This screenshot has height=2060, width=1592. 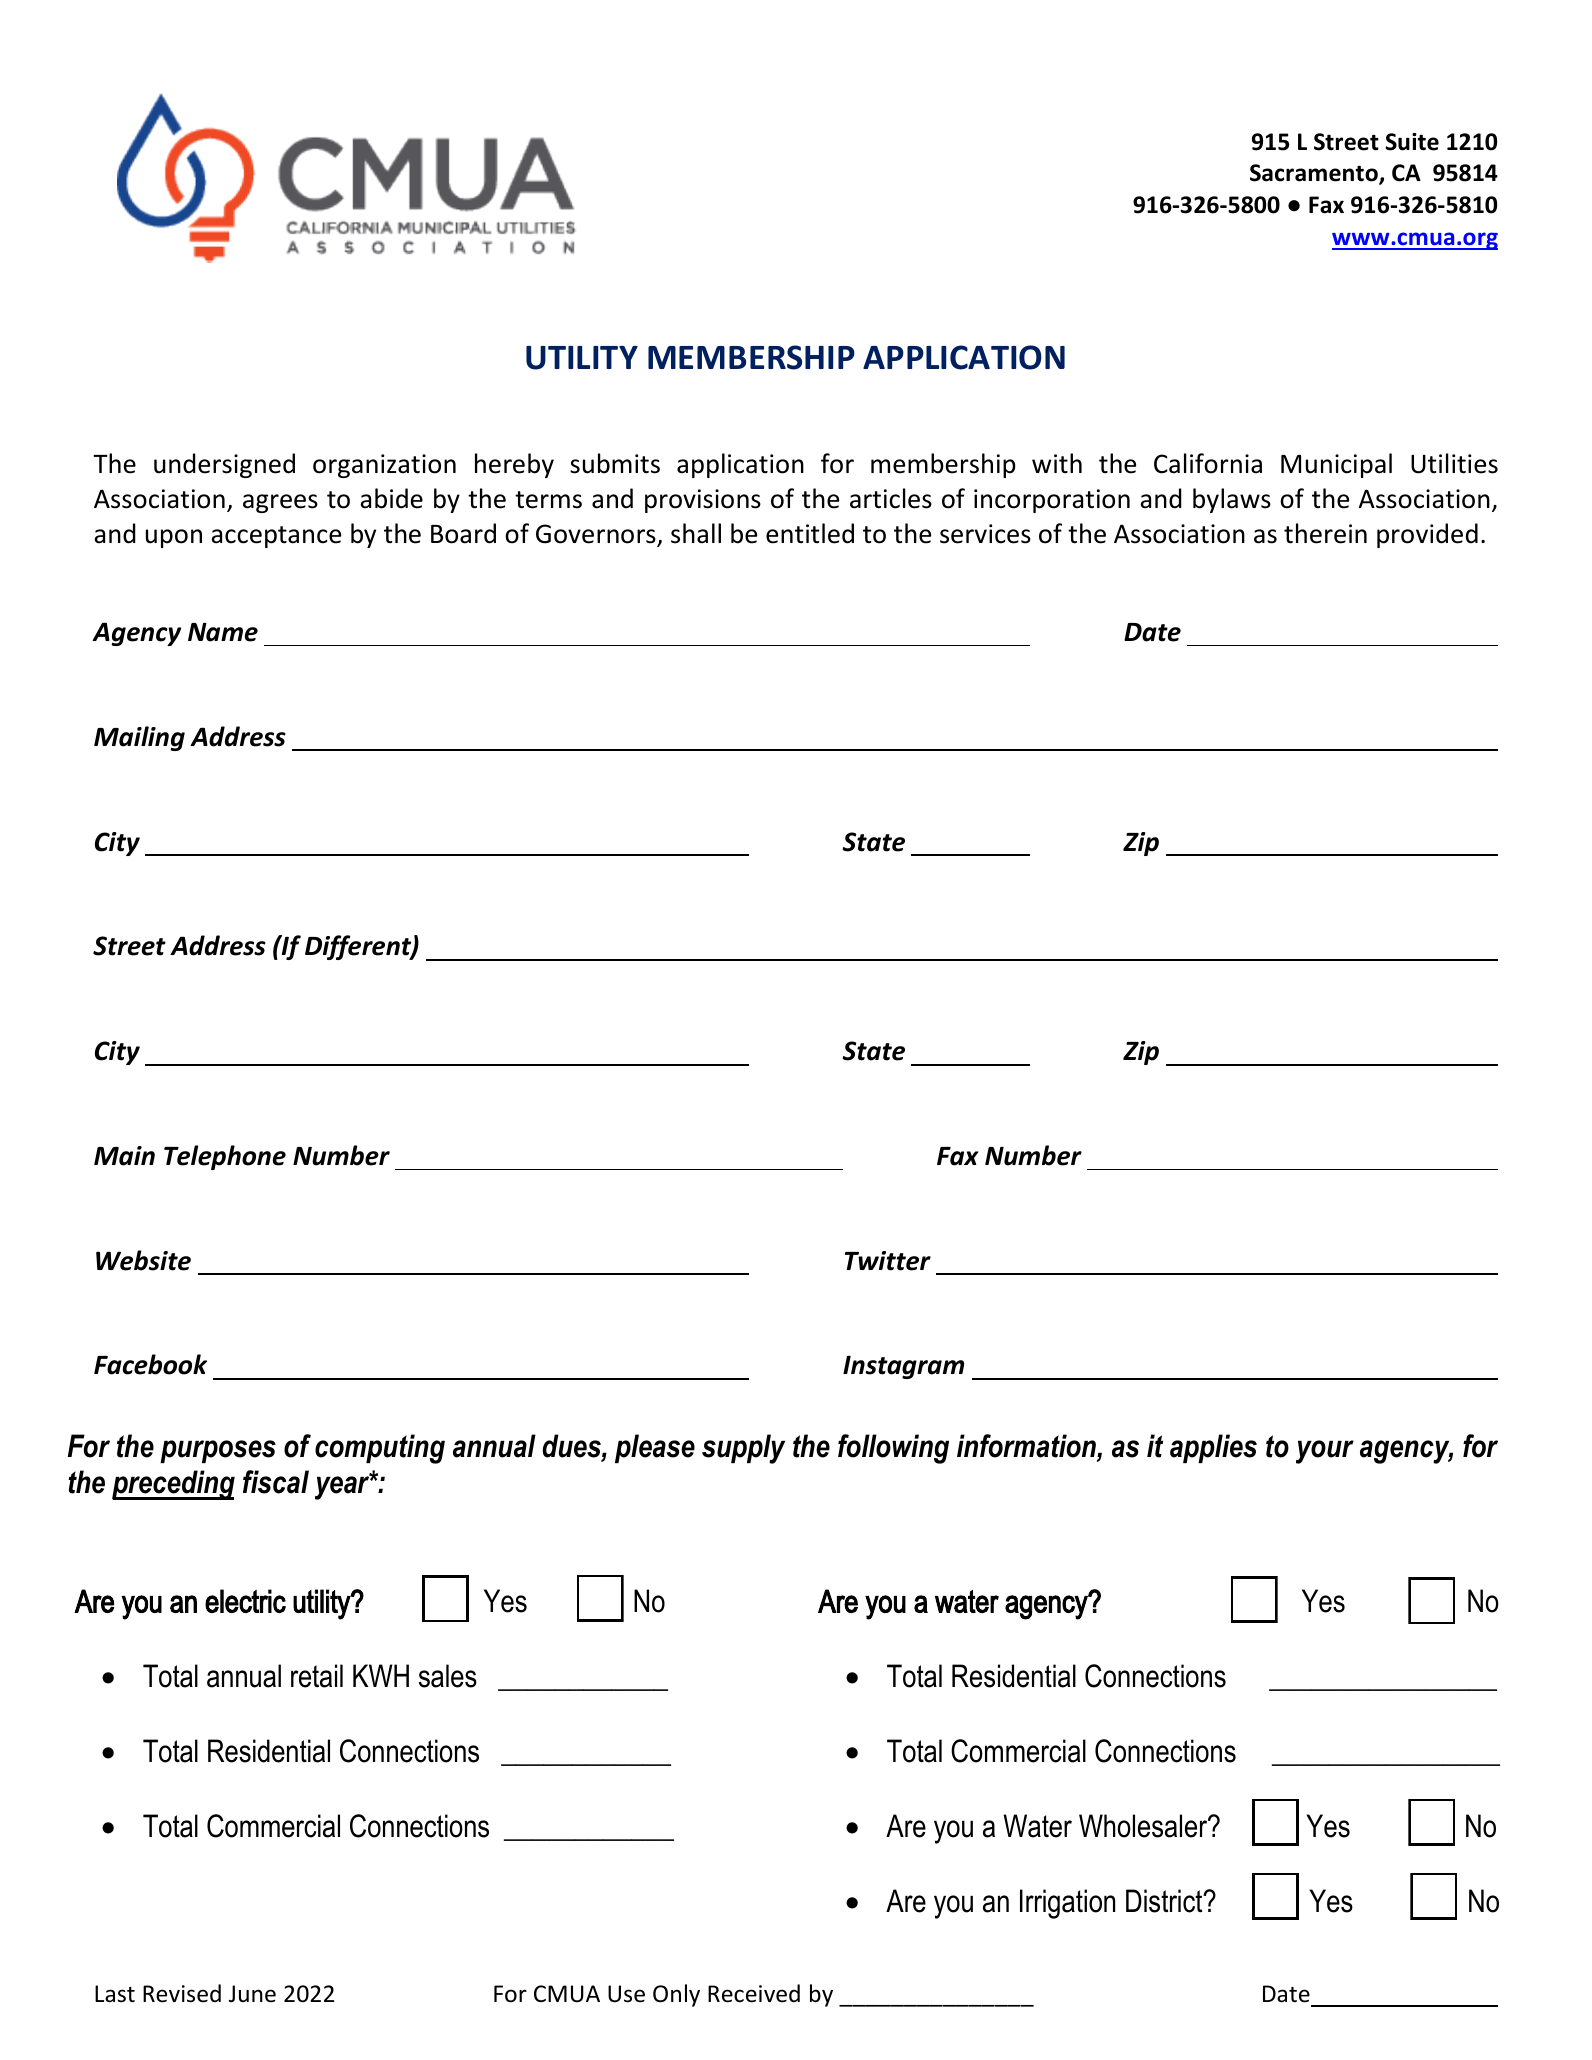 I want to click on undersigned, so click(x=224, y=465).
